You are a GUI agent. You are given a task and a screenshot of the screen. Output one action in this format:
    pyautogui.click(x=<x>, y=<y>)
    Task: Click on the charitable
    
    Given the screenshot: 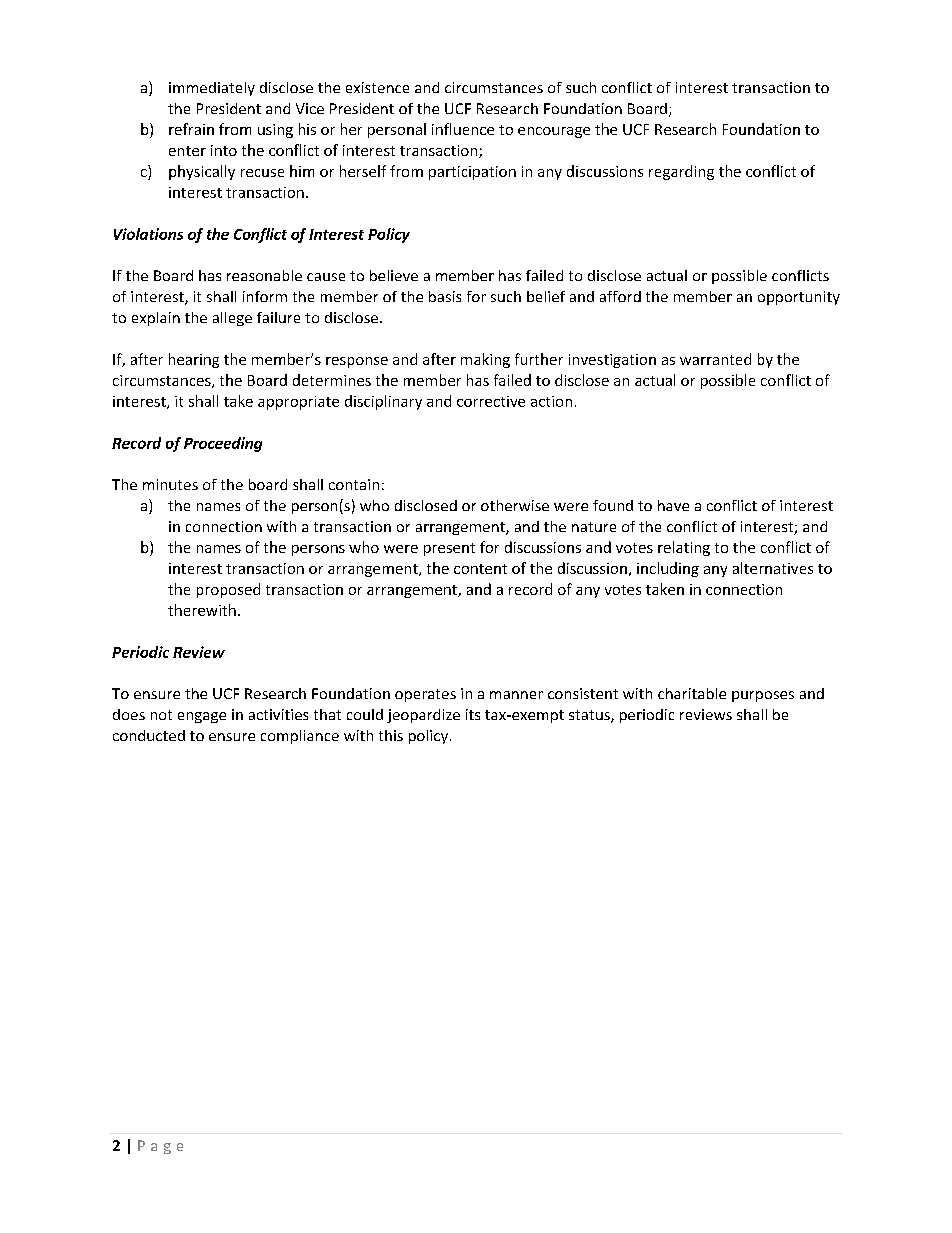 What is the action you would take?
    pyautogui.click(x=692, y=693)
